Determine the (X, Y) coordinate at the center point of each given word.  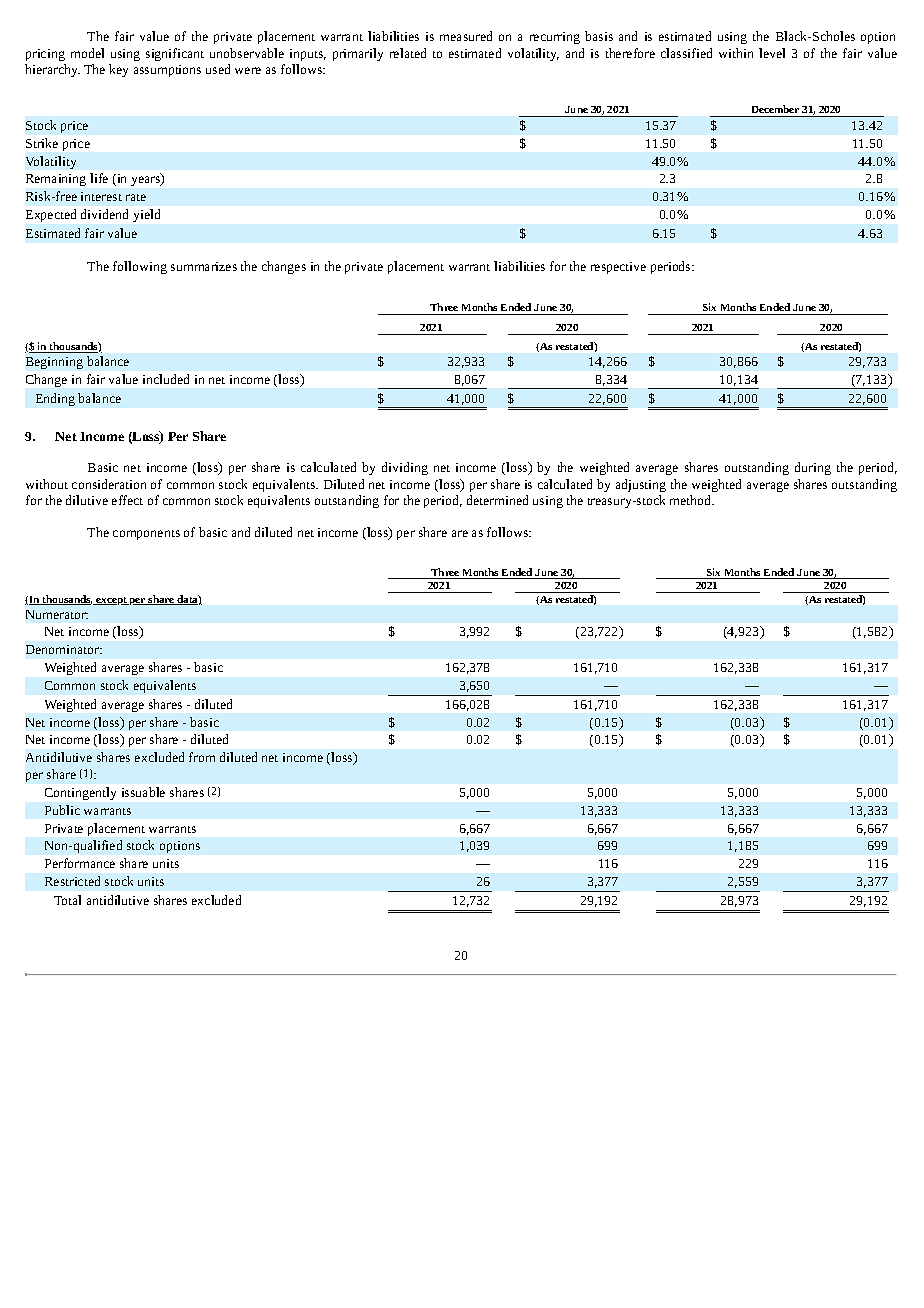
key (118, 70)
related (408, 53)
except (112, 601)
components (146, 535)
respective (618, 268)
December (775, 109)
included (166, 379)
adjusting (641, 485)
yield (146, 215)
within (736, 53)
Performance (80, 863)
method (692, 500)
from (202, 757)
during (813, 468)
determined (497, 500)
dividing (405, 468)
